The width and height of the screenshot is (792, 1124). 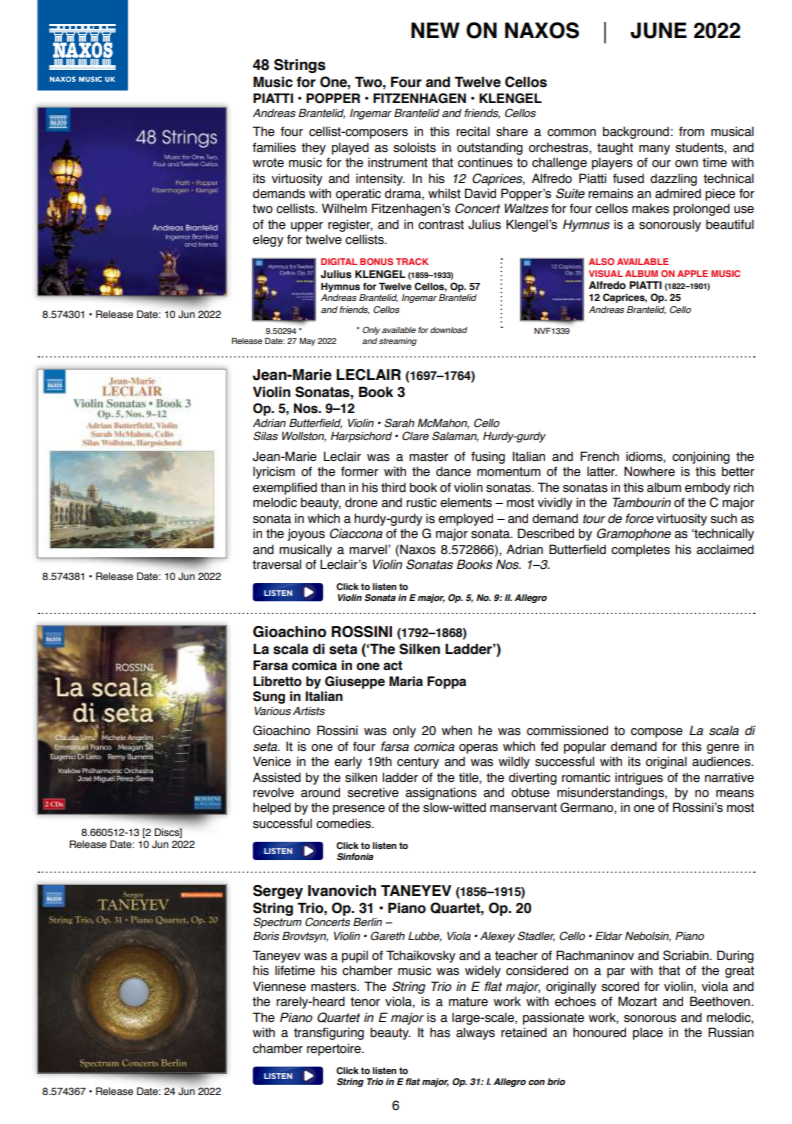 I want to click on joyous, so click(x=306, y=534).
